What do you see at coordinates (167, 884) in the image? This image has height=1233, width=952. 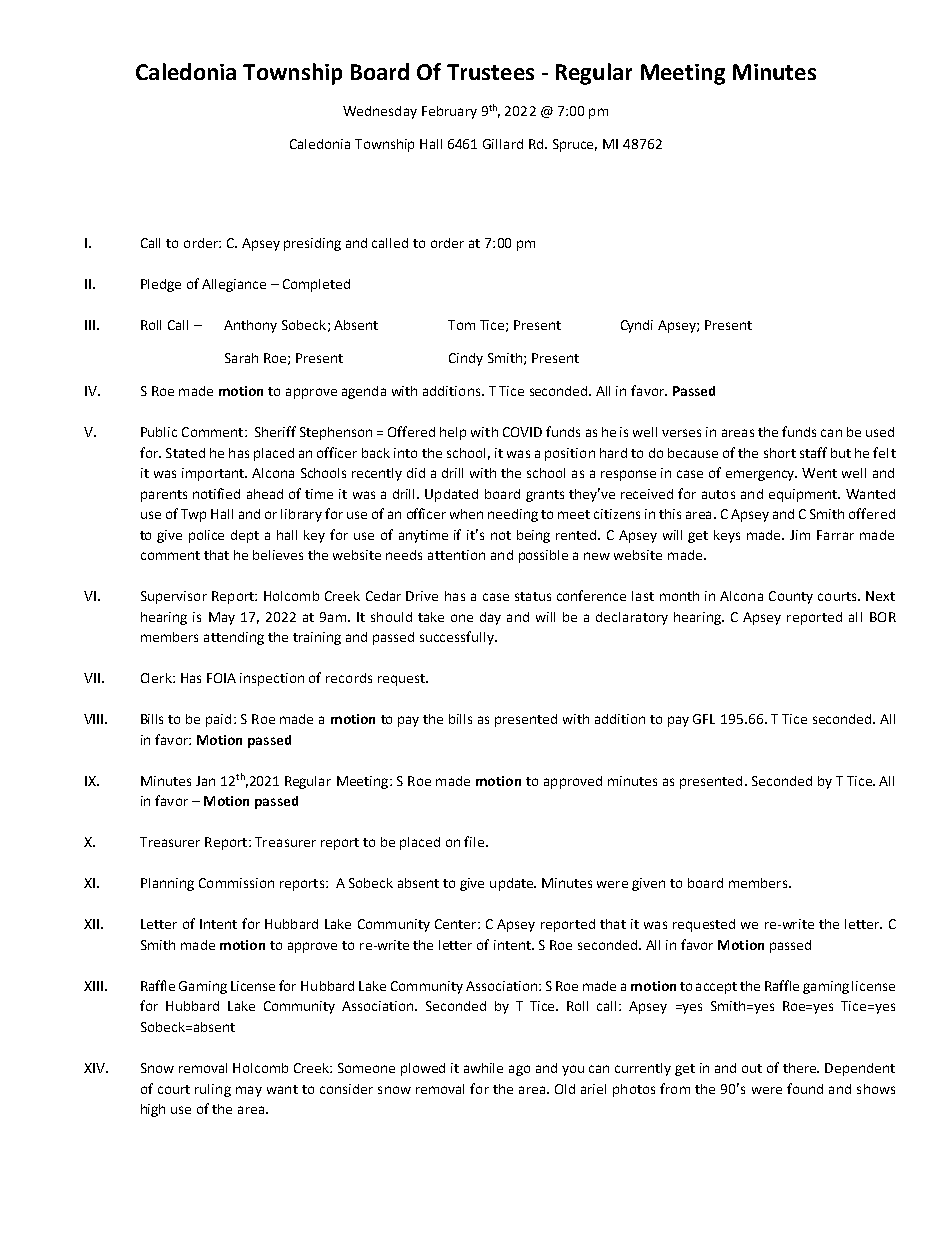 I see `Planning` at bounding box center [167, 884].
